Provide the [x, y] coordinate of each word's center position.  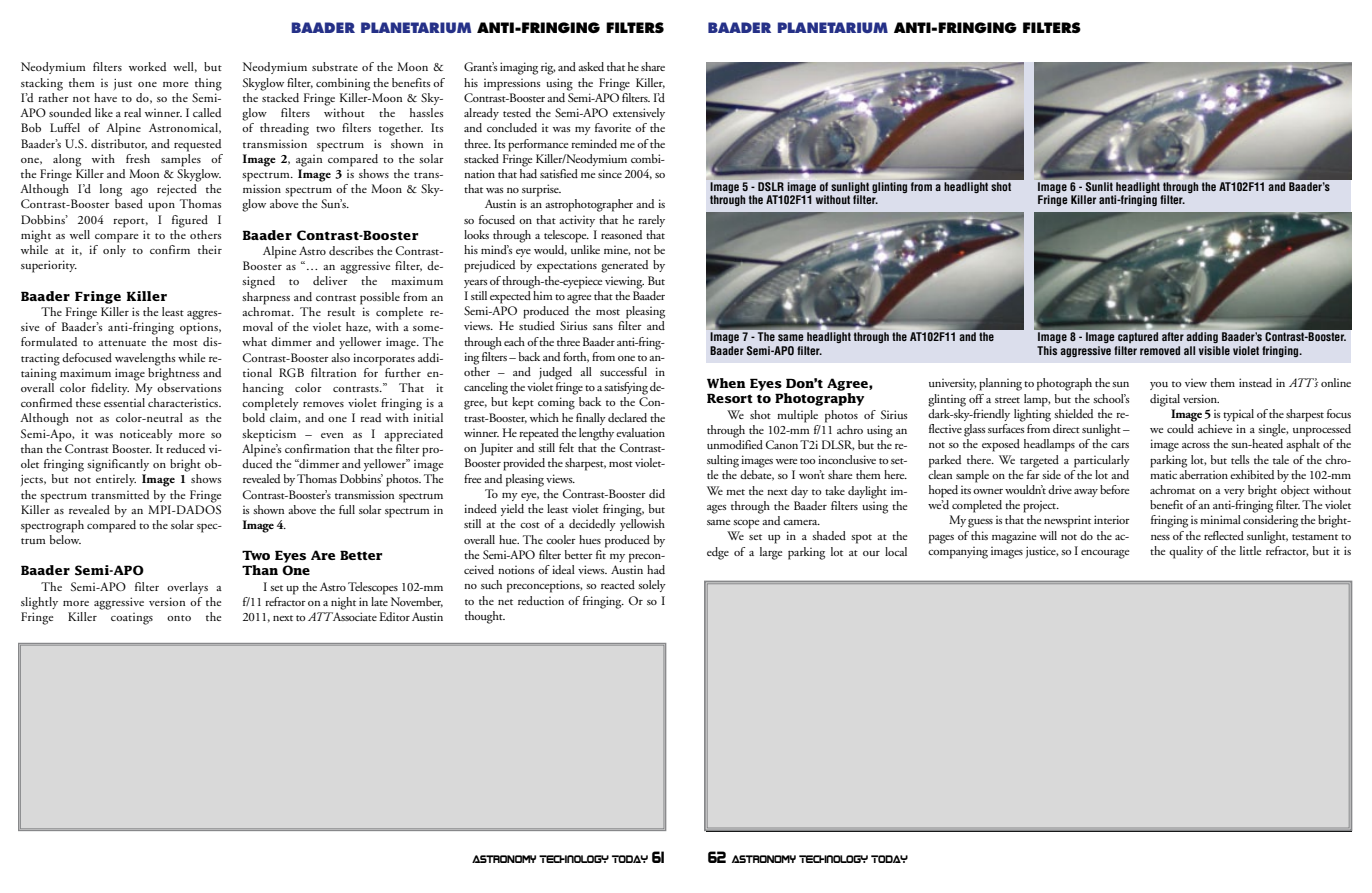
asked [591, 66]
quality [1186, 552]
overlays [187, 588]
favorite [613, 127]
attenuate [122, 343]
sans [603, 327]
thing [208, 84]
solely [652, 586]
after [1173, 336]
